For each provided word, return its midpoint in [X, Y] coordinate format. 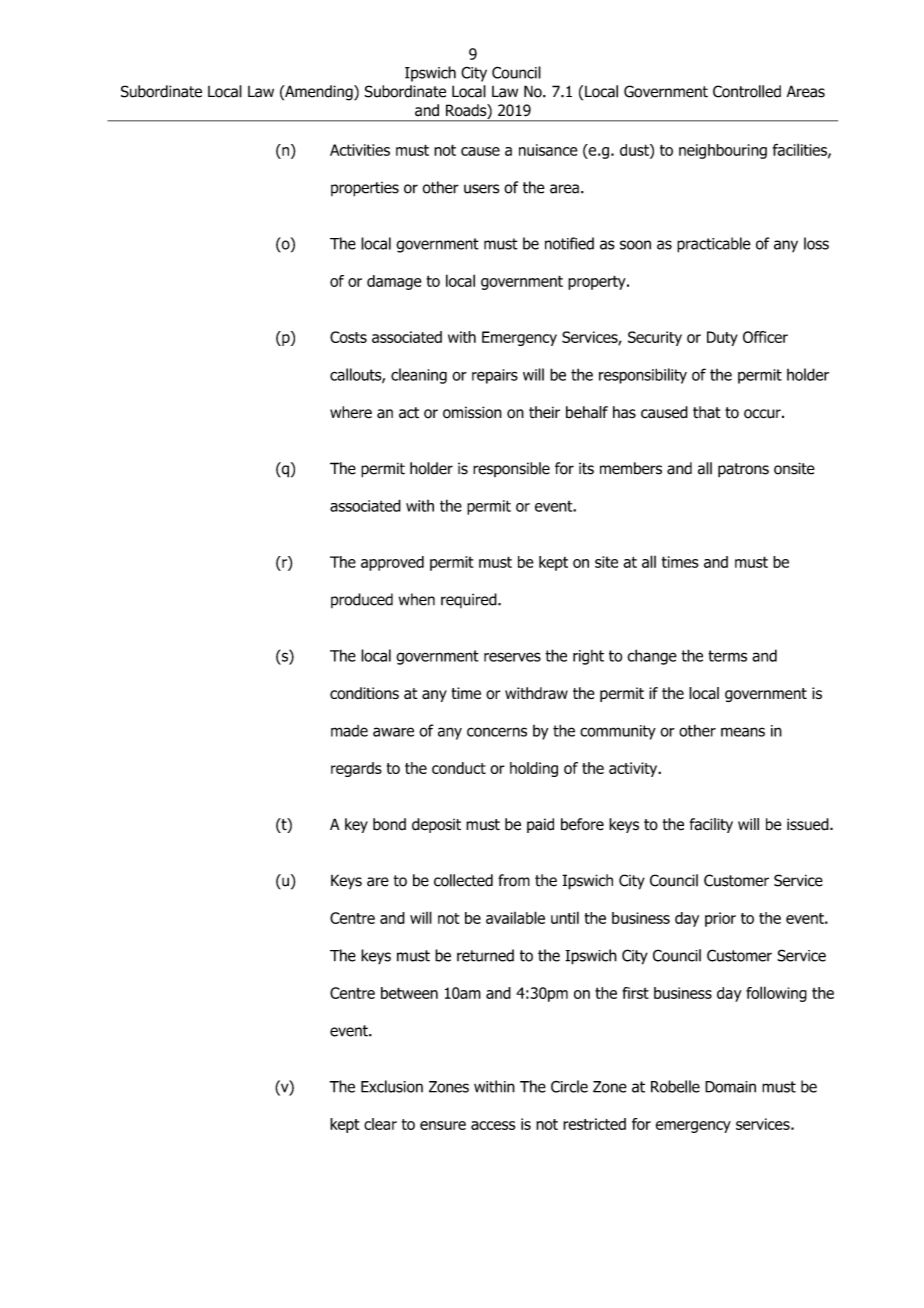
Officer [765, 337]
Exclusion [392, 1086]
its [586, 468]
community [618, 732]
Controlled [747, 91]
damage [394, 282]
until [565, 917]
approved [392, 563]
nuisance [548, 150]
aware [393, 732]
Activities [360, 150]
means [743, 732]
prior [720, 919]
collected [463, 880]
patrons [743, 470]
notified [569, 243]
